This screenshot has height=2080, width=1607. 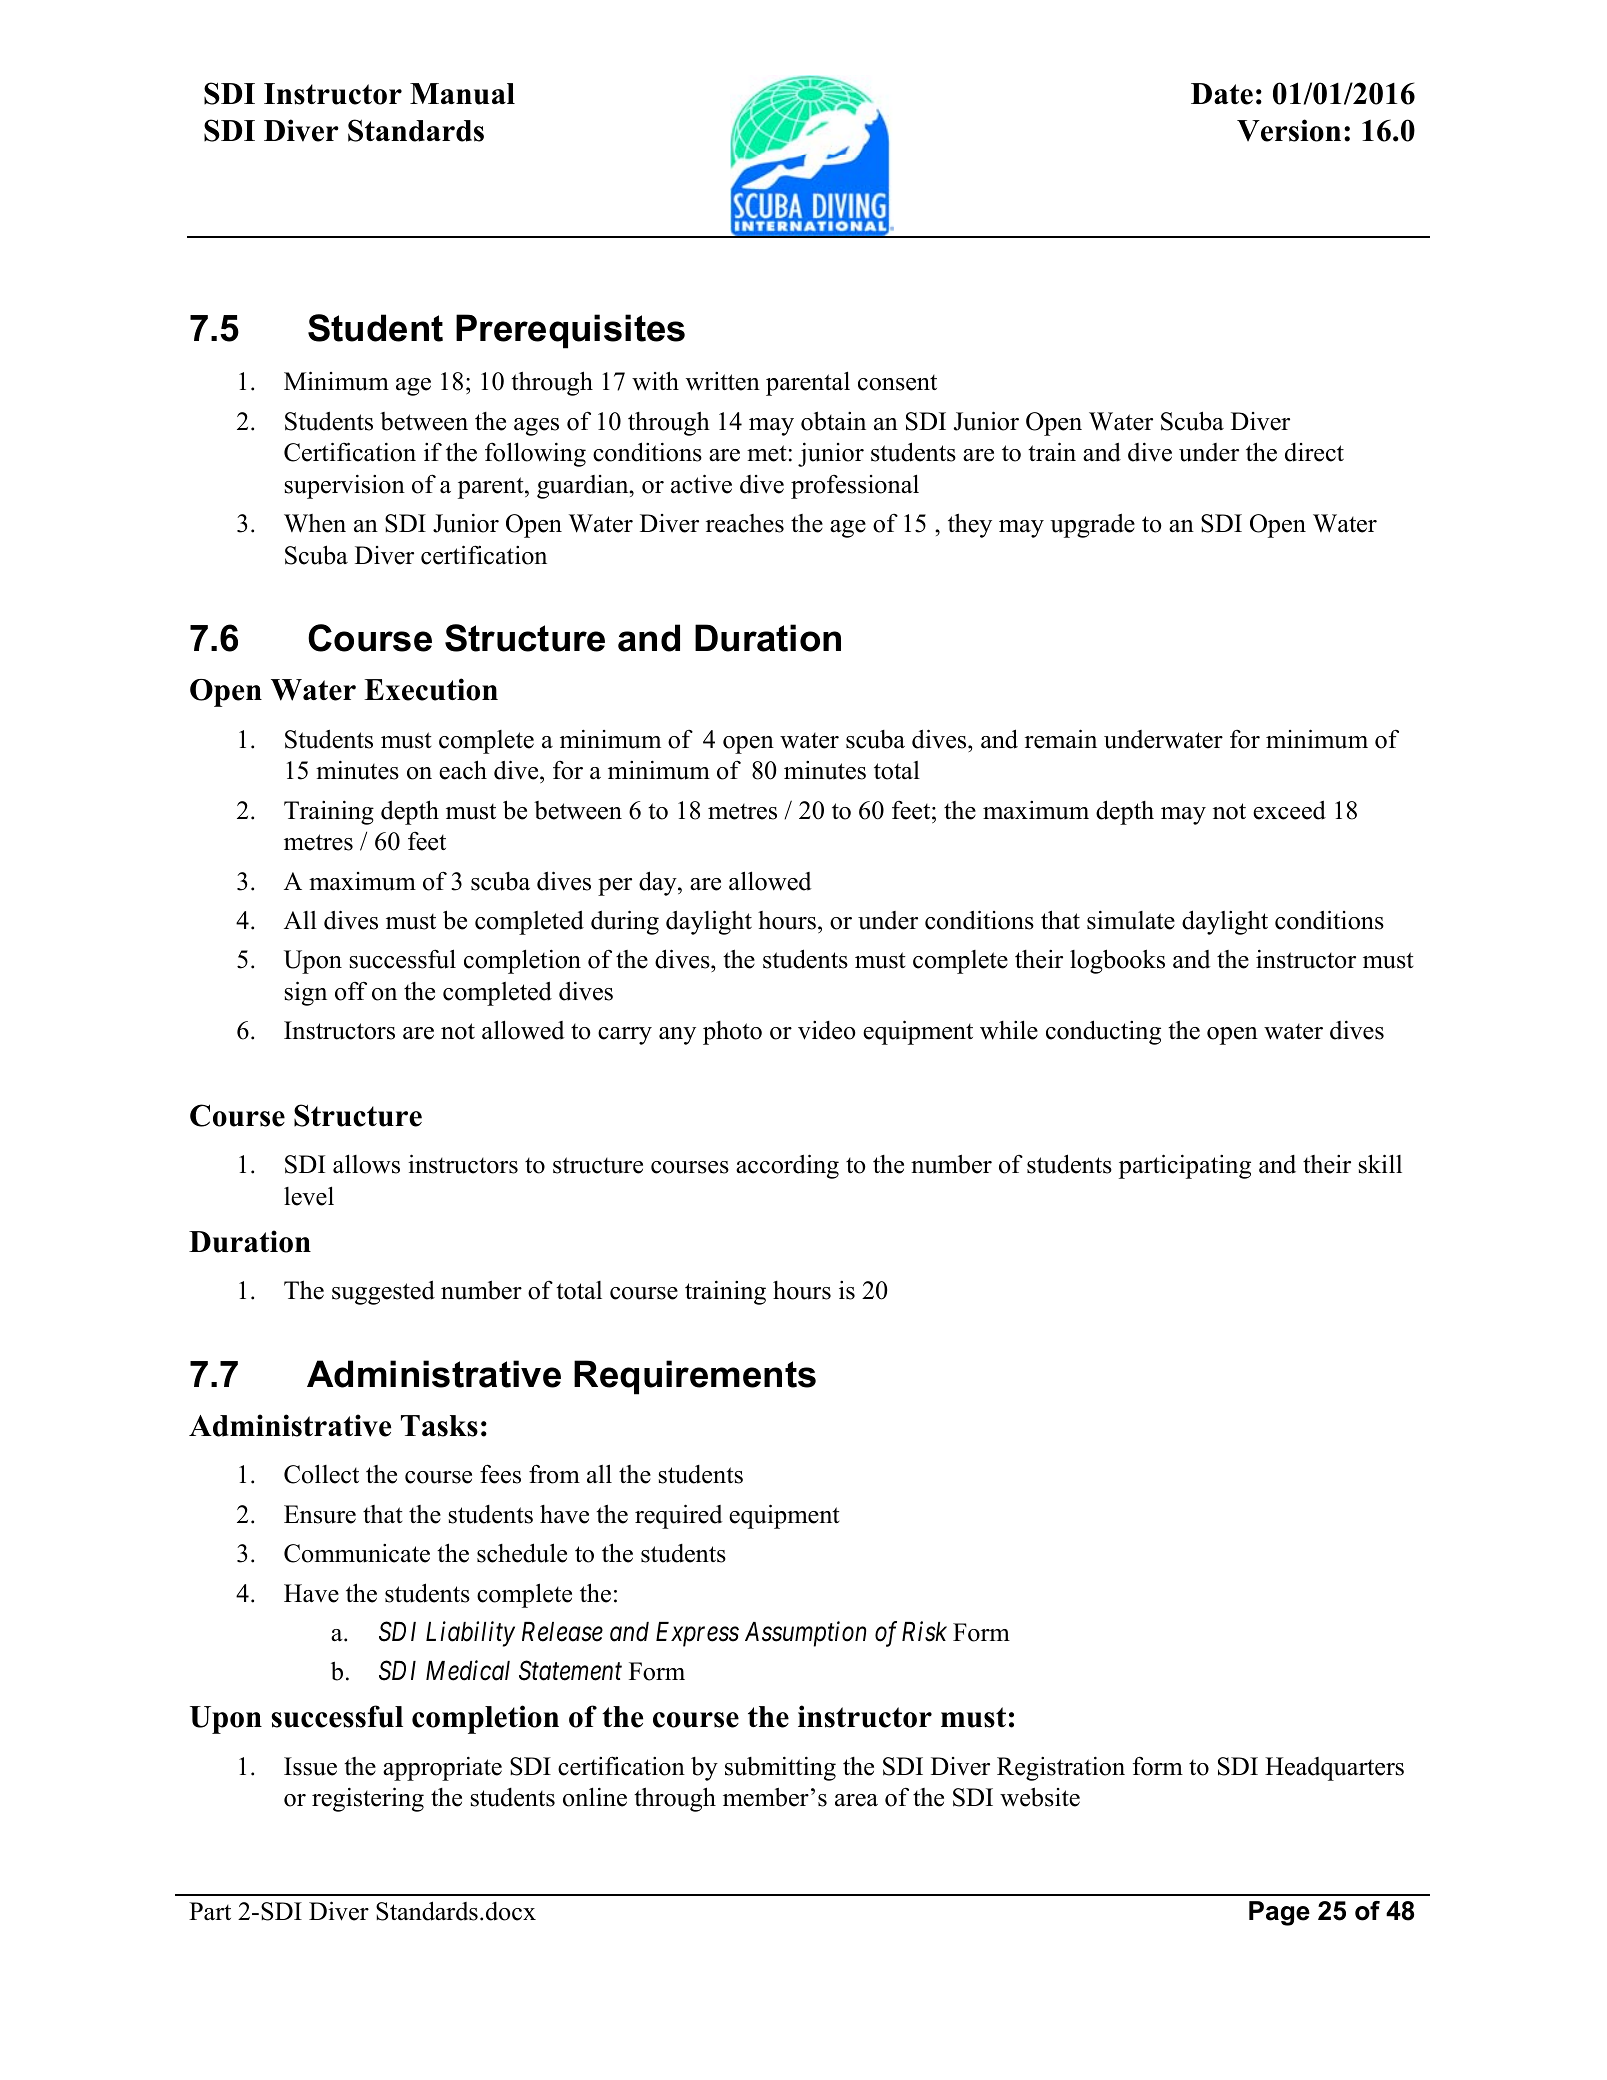 What do you see at coordinates (897, 383) in the screenshot?
I see `consent` at bounding box center [897, 383].
